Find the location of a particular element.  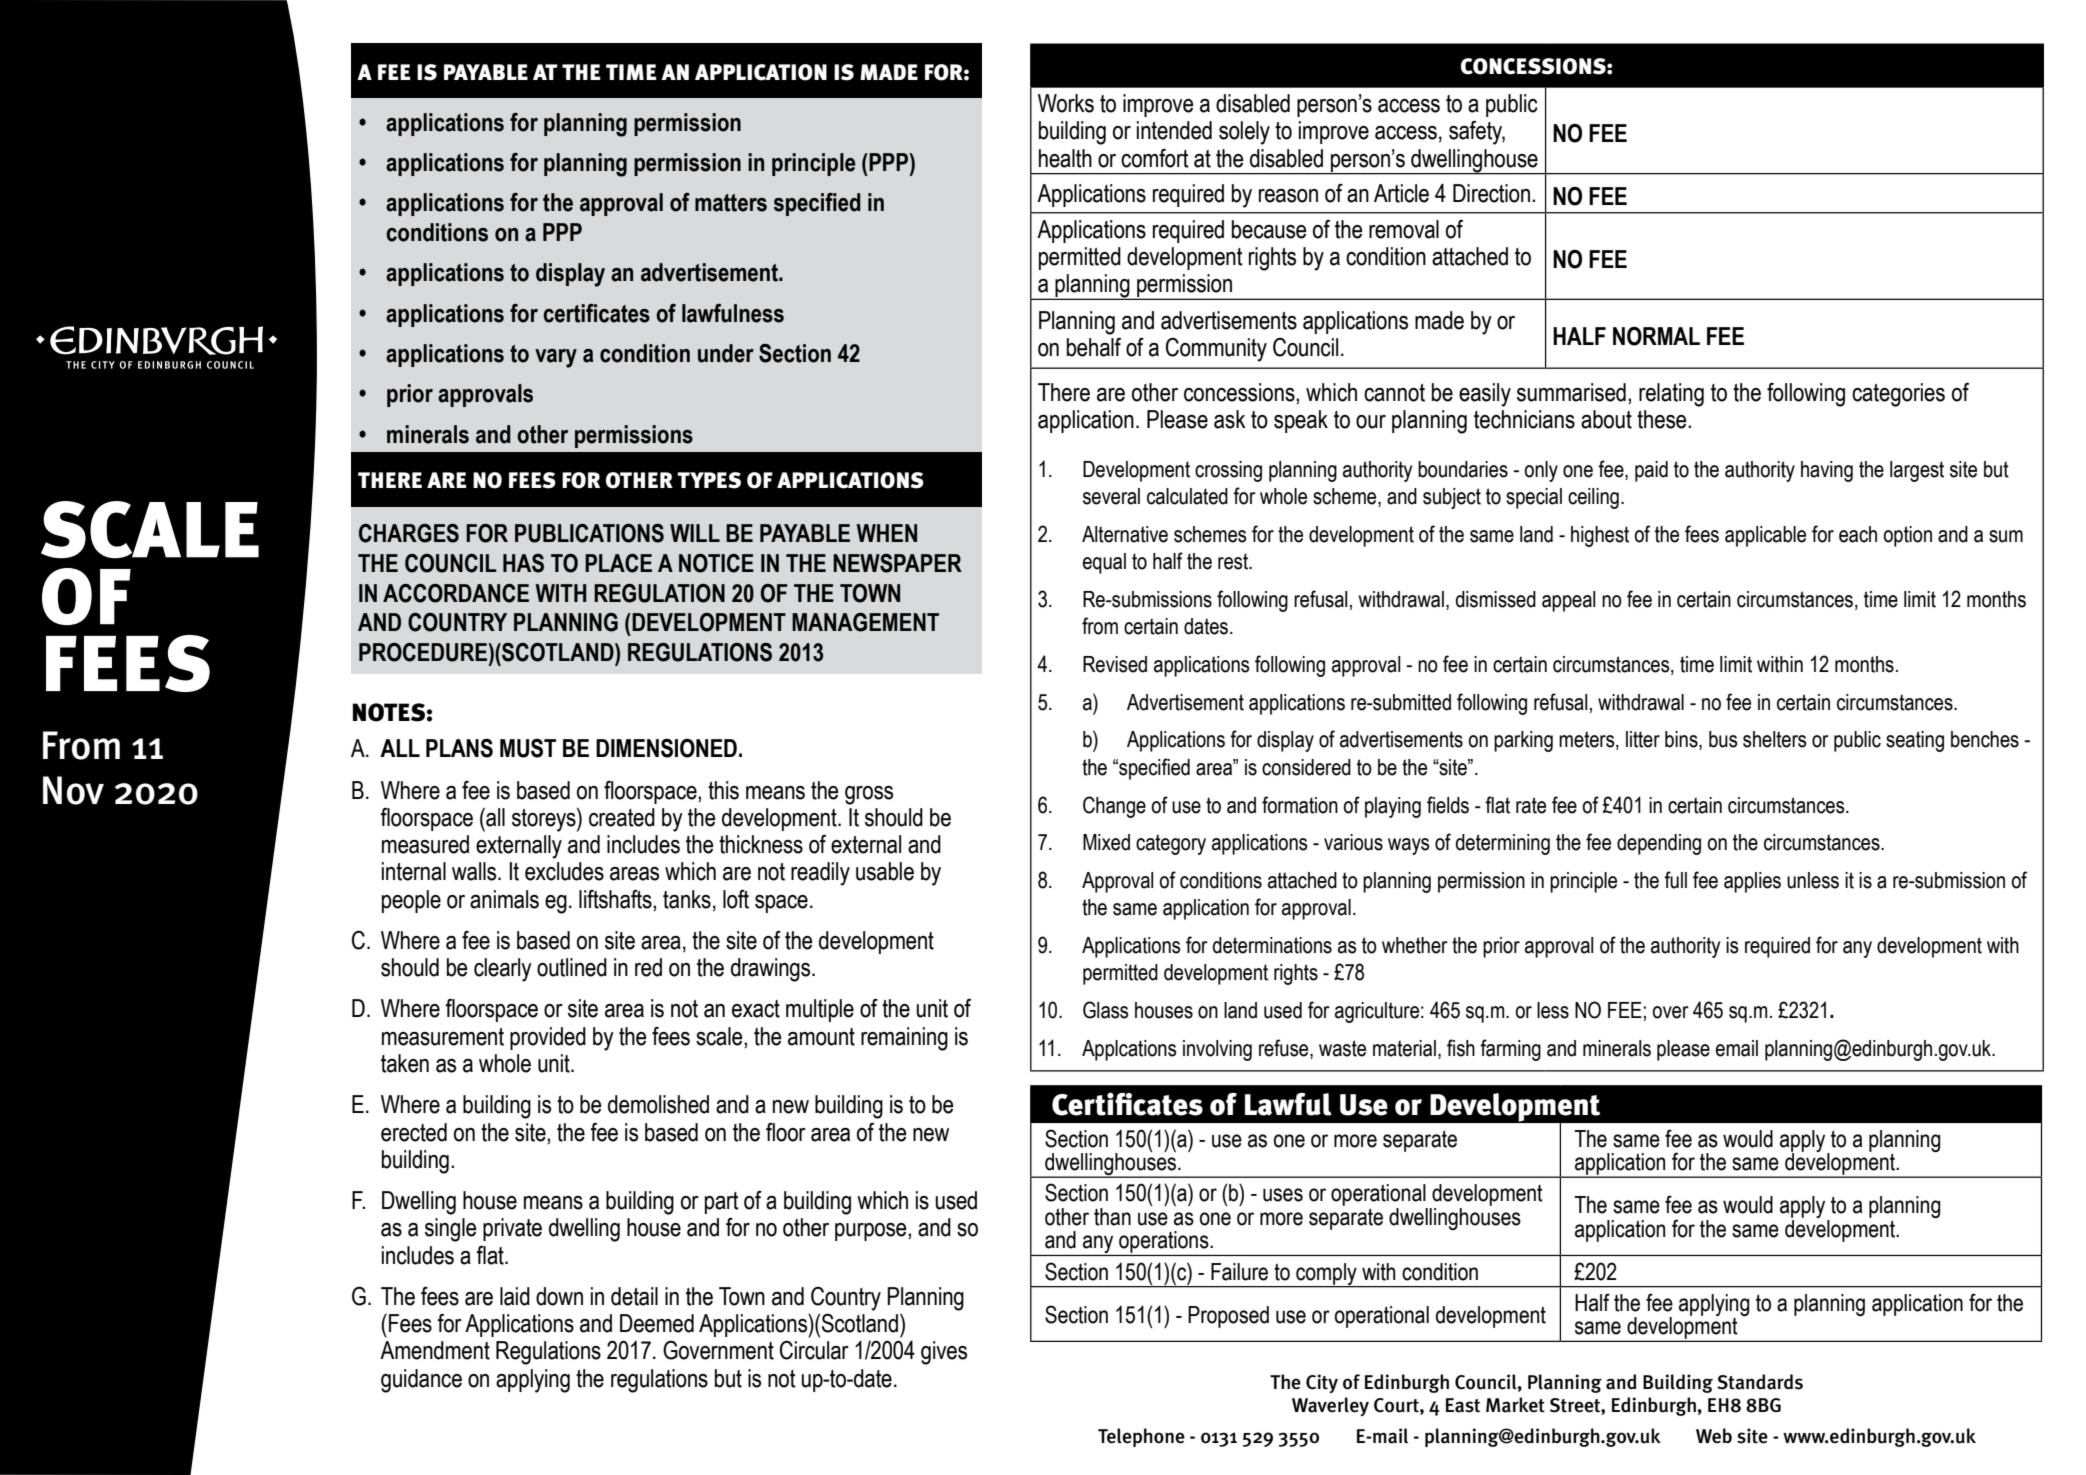

erected is located at coordinates (414, 1132).
